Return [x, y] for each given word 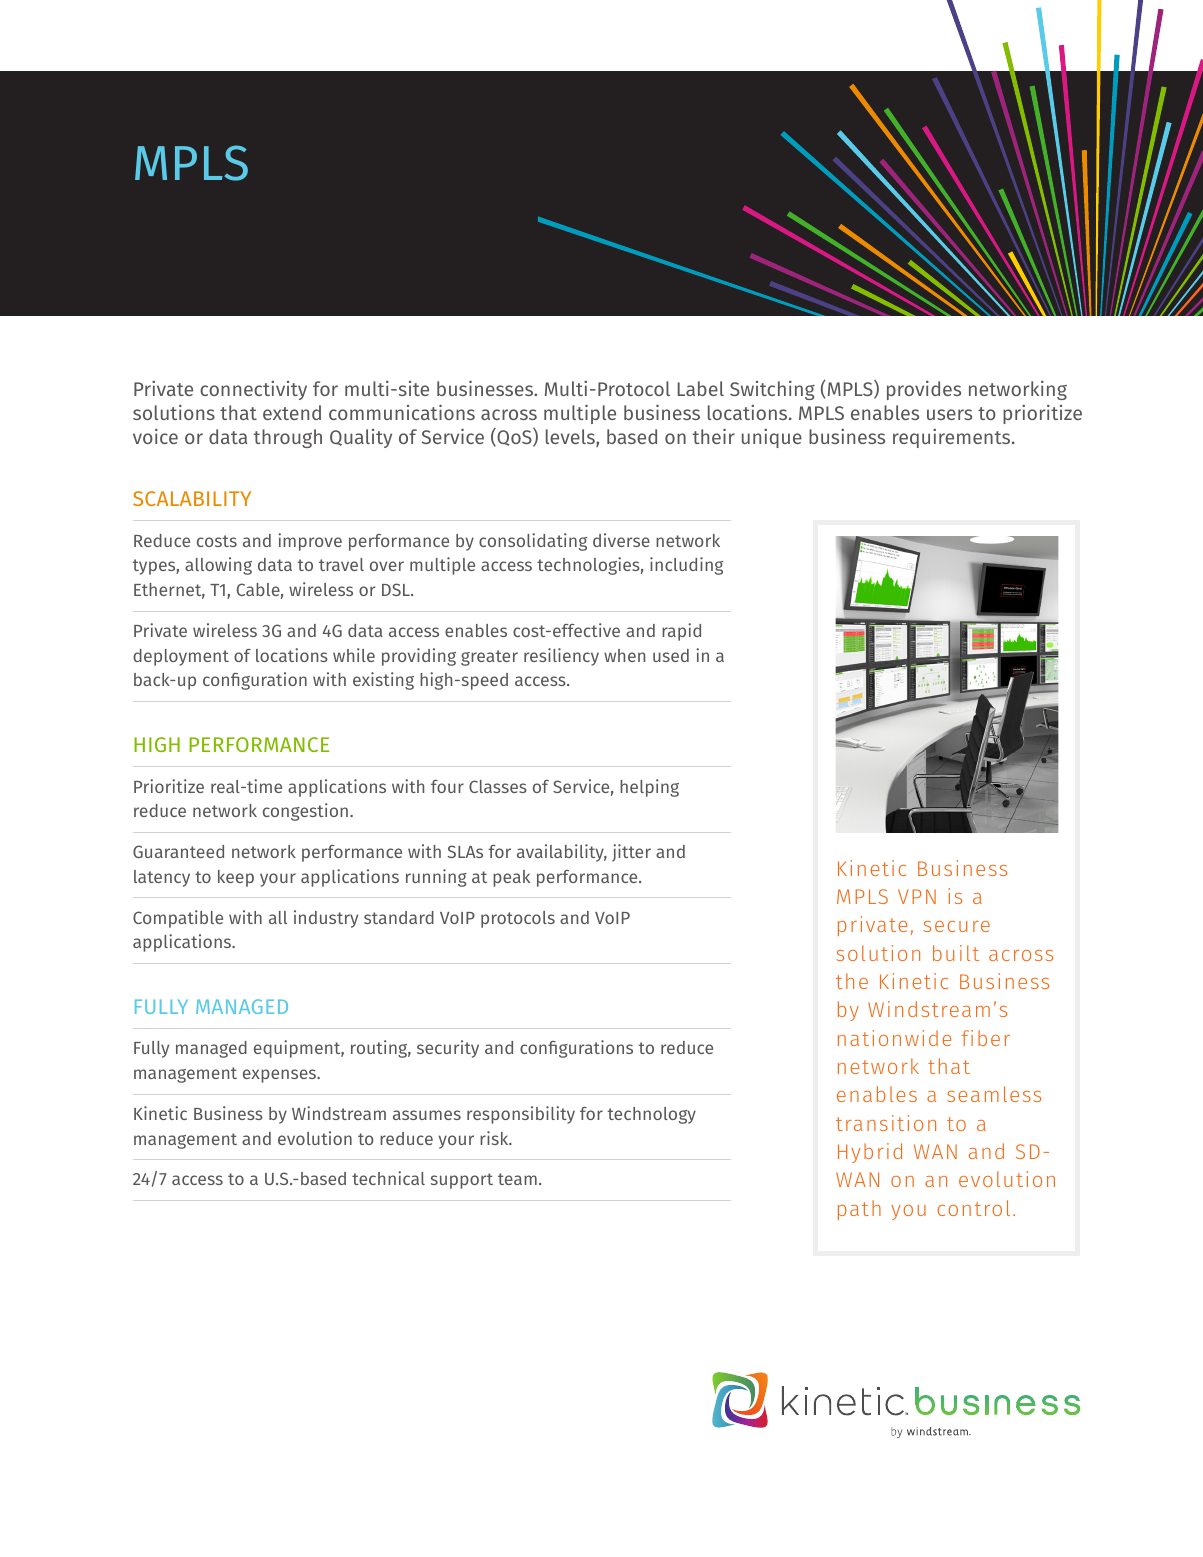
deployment [181, 657]
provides [924, 390]
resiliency [561, 657]
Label [701, 388]
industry [326, 919]
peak [511, 878]
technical [388, 1178]
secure [957, 926]
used [671, 655]
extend [292, 412]
